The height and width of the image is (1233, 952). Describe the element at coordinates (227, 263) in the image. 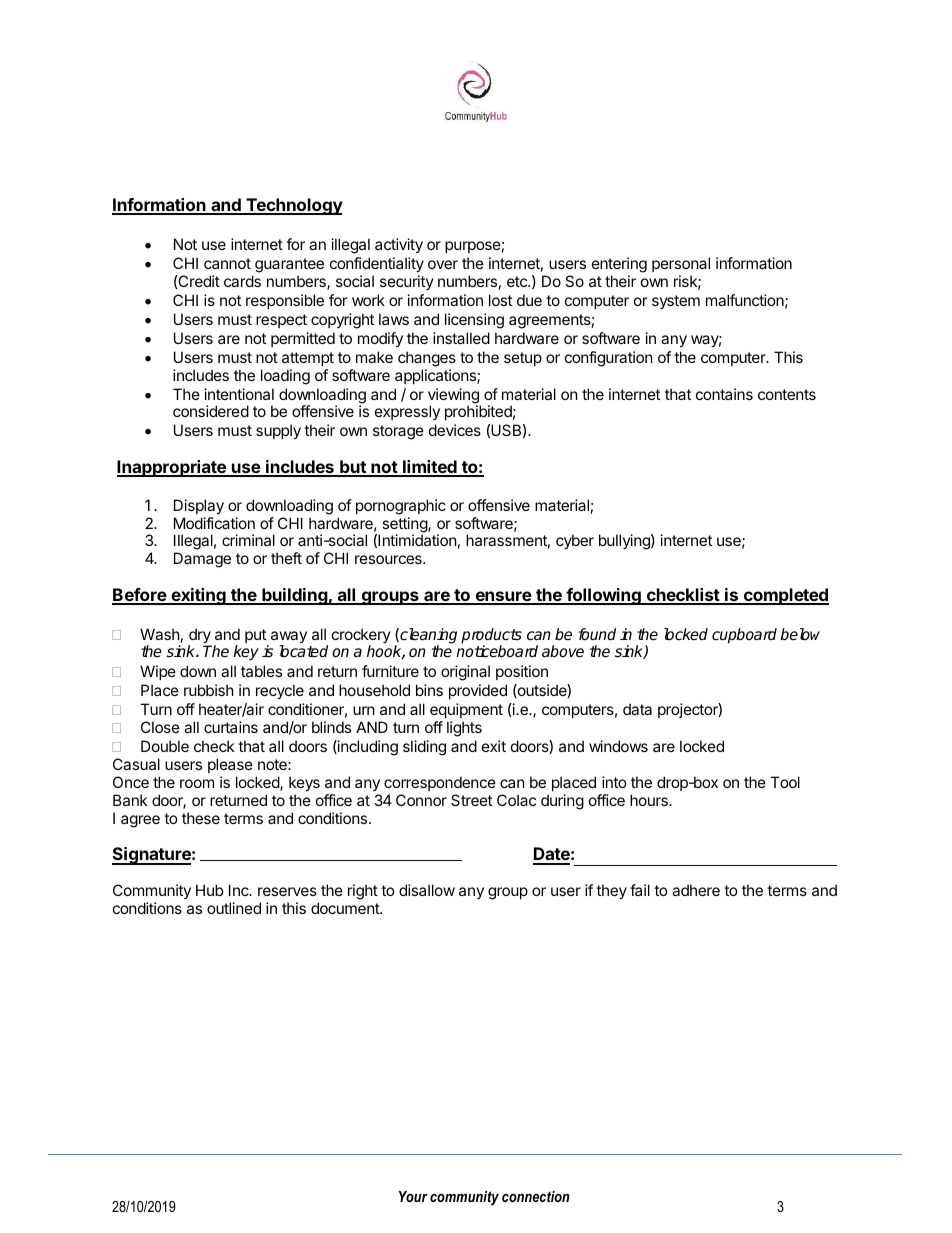

I see `cannot` at that location.
